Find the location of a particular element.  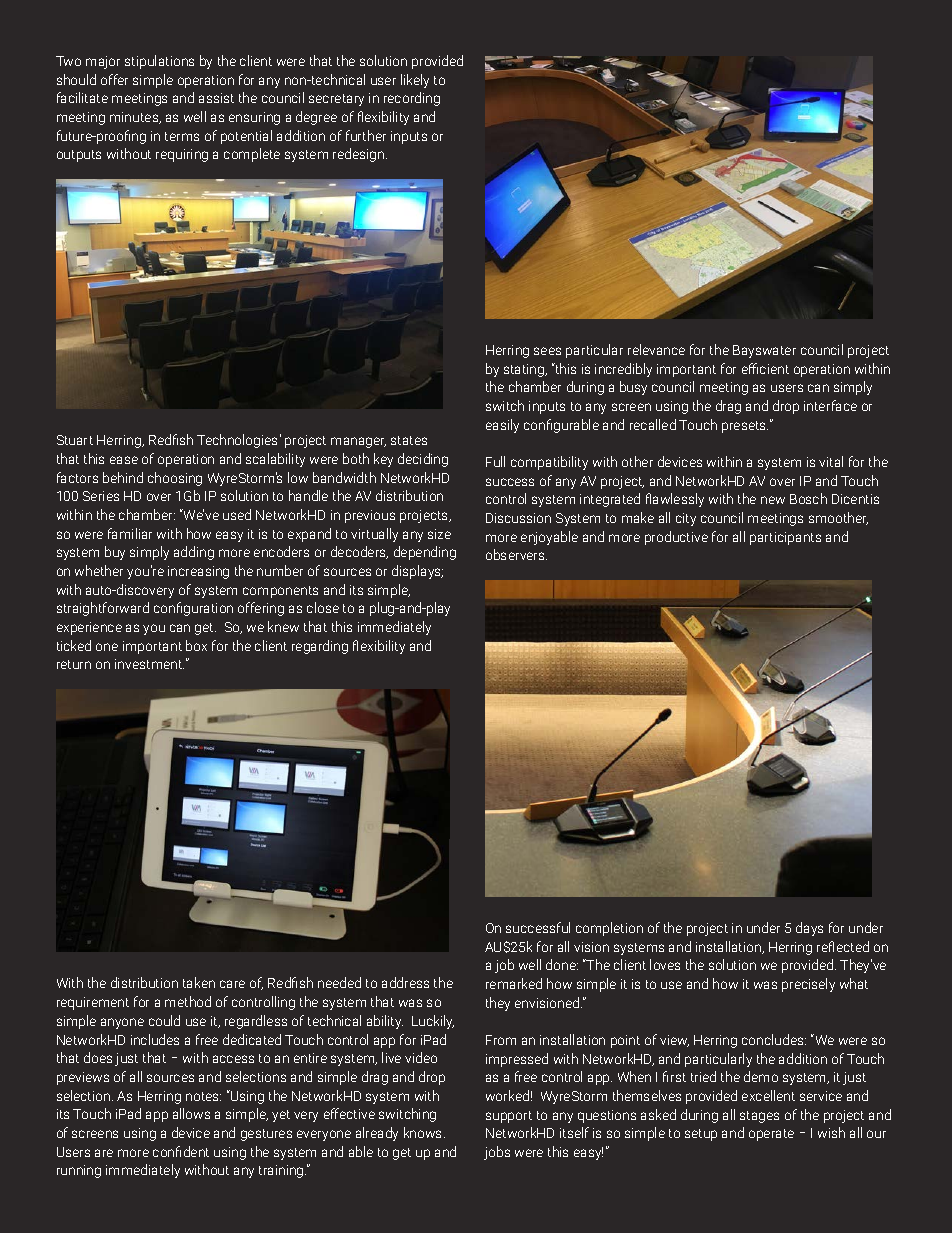

configuration is located at coordinates (193, 609).
